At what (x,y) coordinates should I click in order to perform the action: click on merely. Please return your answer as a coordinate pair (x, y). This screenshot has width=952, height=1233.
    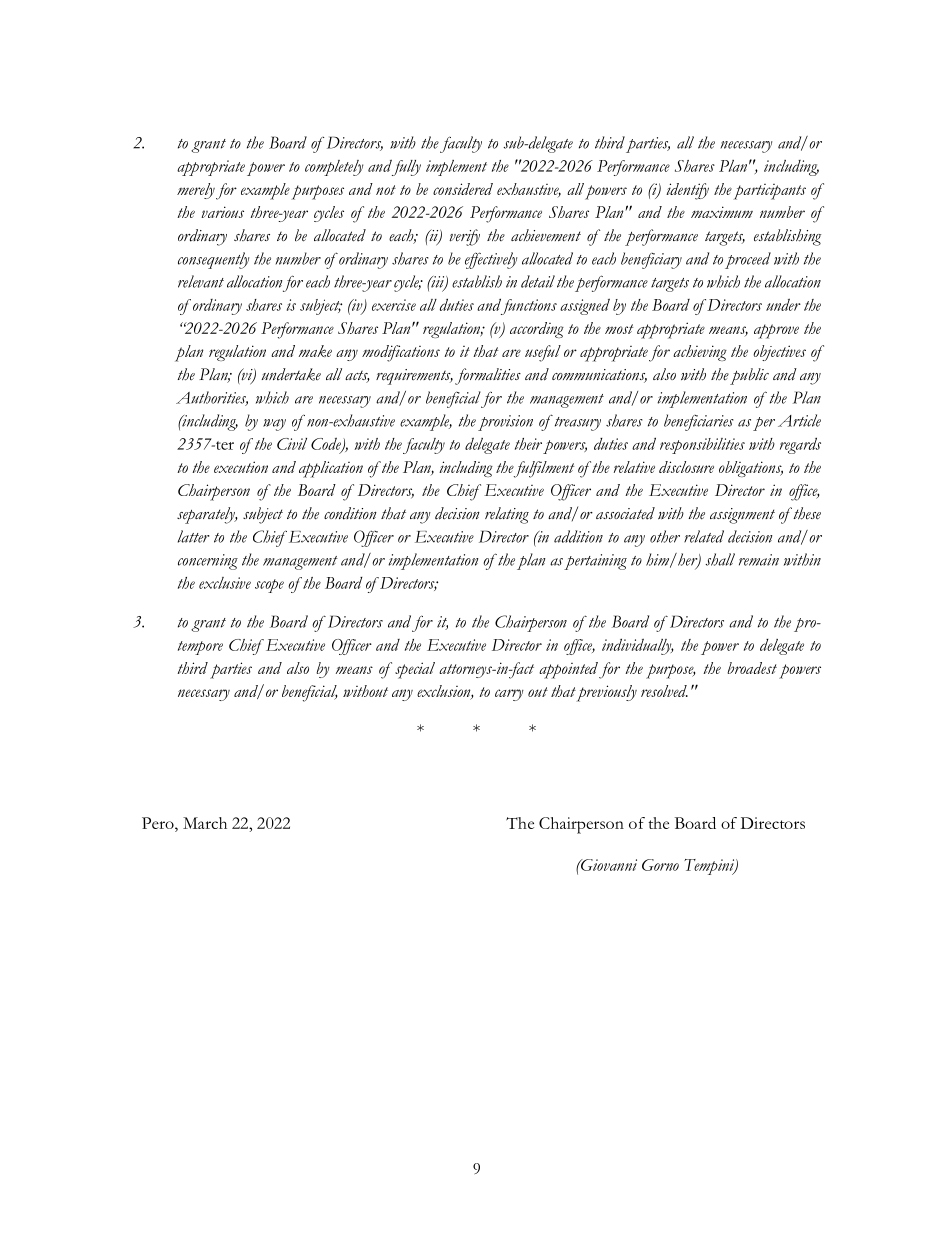
    Looking at the image, I should click on (196, 191).
